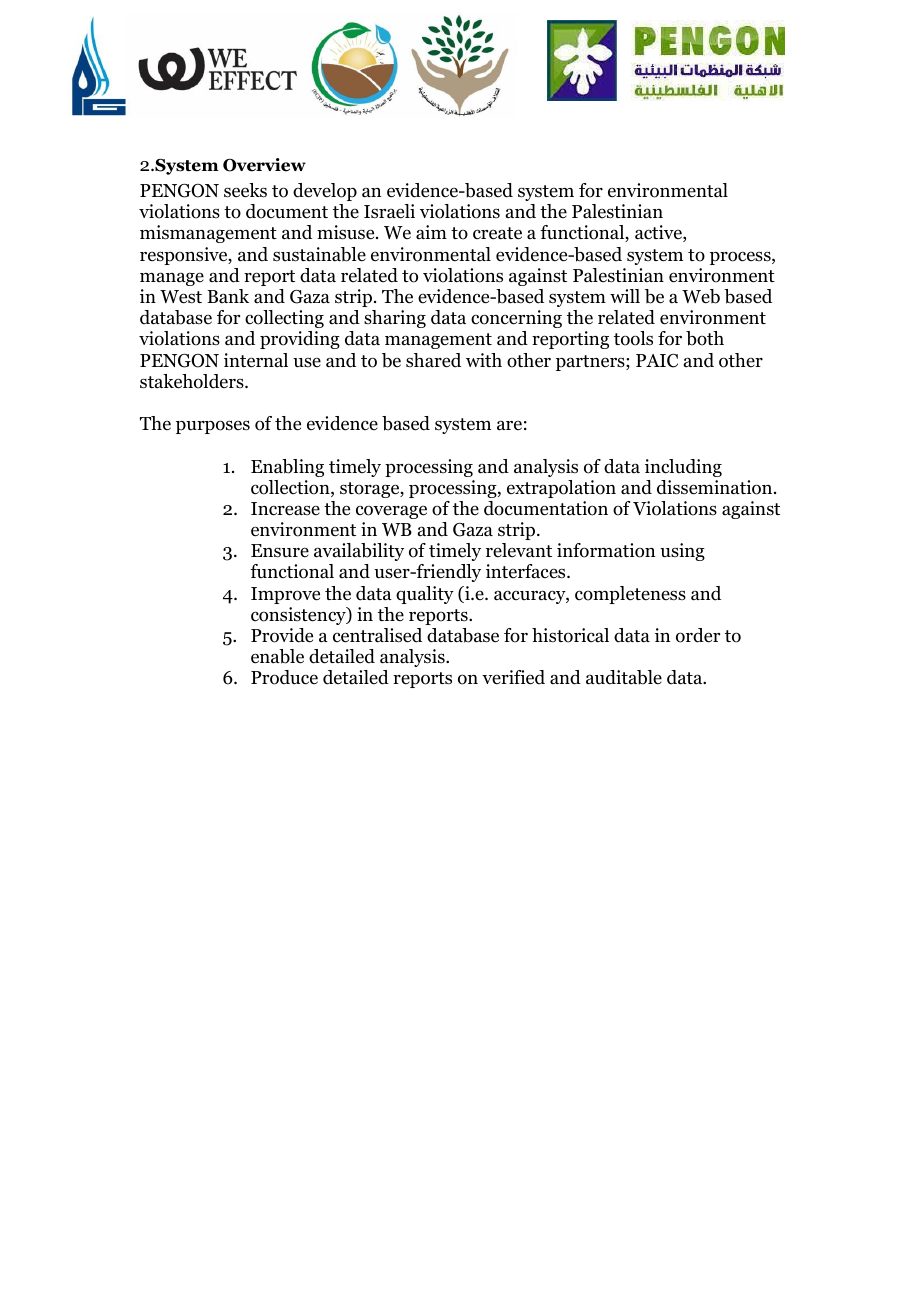 Image resolution: width=924 pixels, height=1308 pixels. What do you see at coordinates (497, 233) in the screenshot?
I see `create` at bounding box center [497, 233].
